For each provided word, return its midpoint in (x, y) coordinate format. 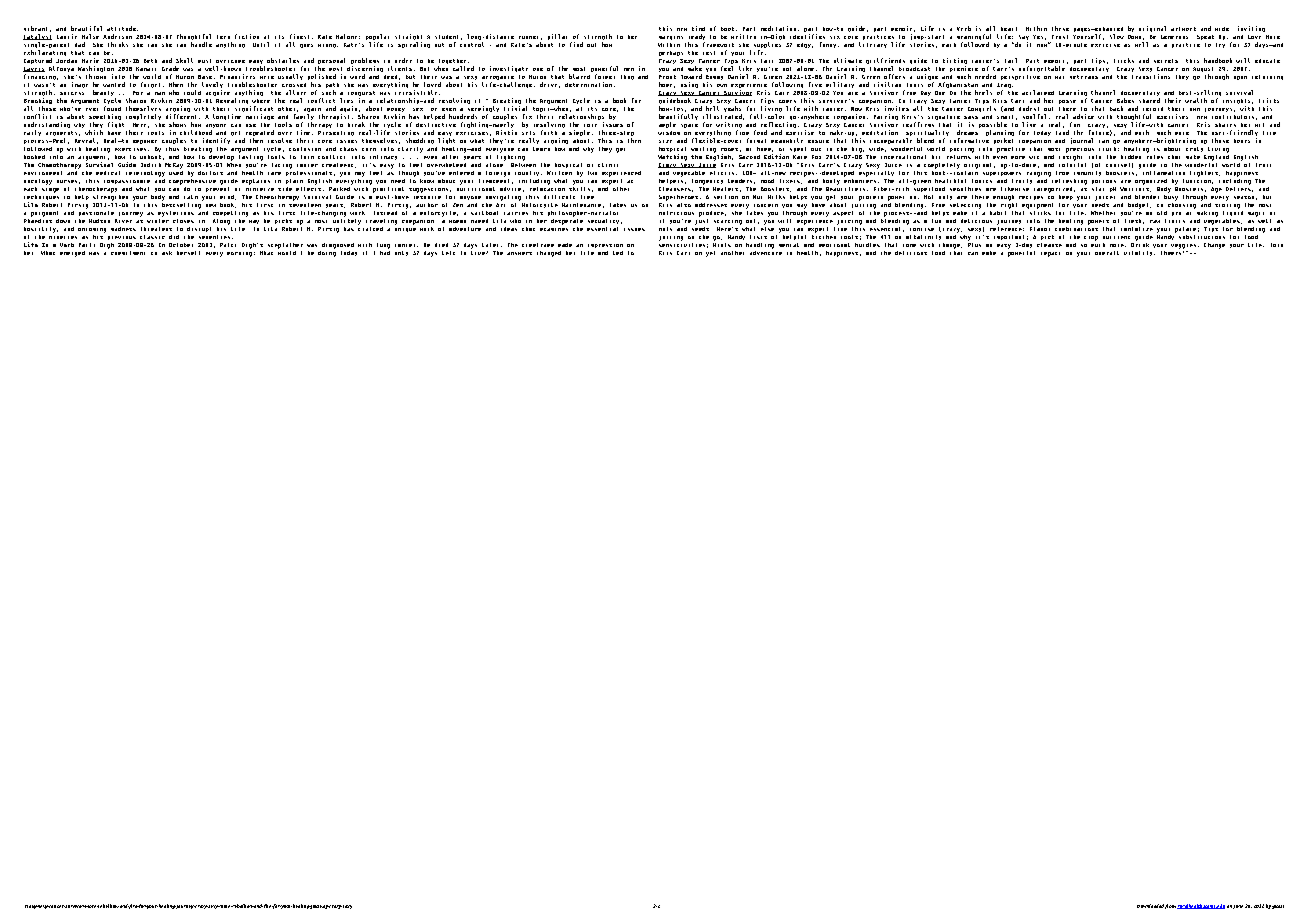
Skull (184, 60)
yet (710, 254)
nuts (665, 229)
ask (167, 253)
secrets (1166, 61)
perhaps (671, 53)
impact (1050, 254)
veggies (1183, 246)
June (1238, 907)
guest (1278, 907)
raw (1155, 221)
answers (519, 253)
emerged (72, 254)
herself (188, 253)
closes (183, 221)
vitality (1139, 253)
